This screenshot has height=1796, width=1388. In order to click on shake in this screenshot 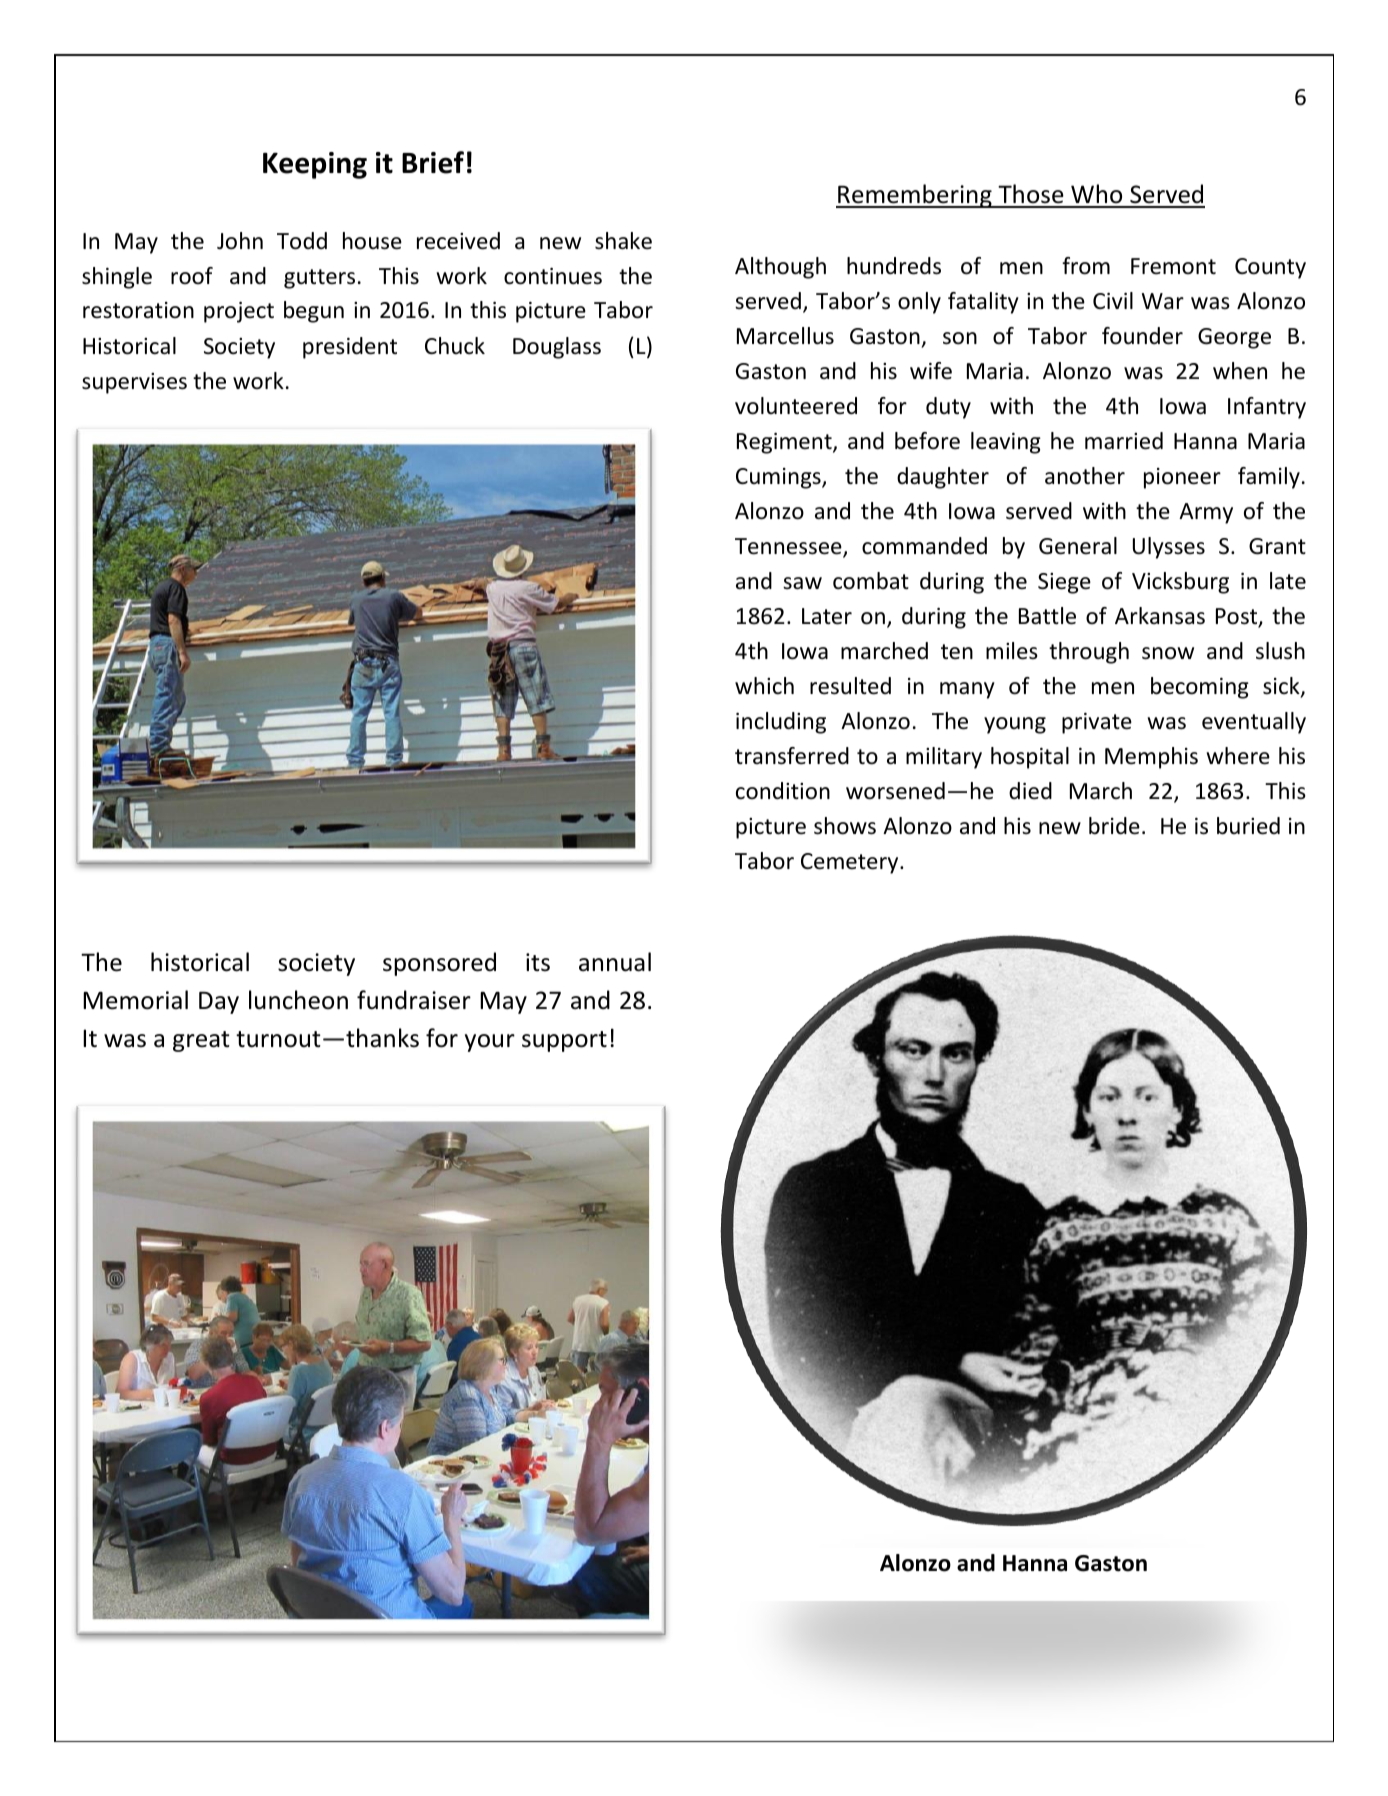, I will do `click(623, 241)`.
